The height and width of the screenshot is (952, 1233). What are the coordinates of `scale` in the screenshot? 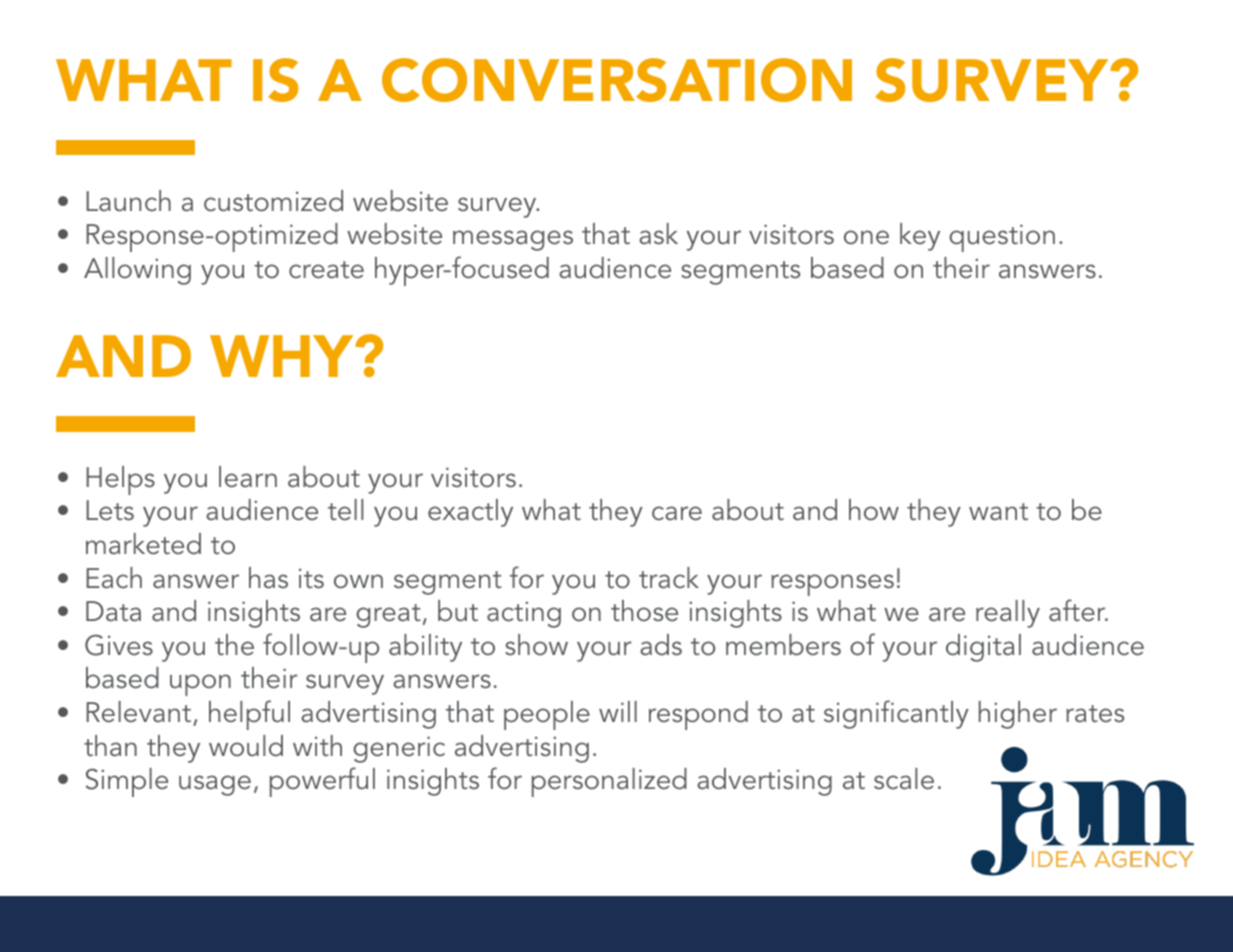 It's located at (904, 779).
